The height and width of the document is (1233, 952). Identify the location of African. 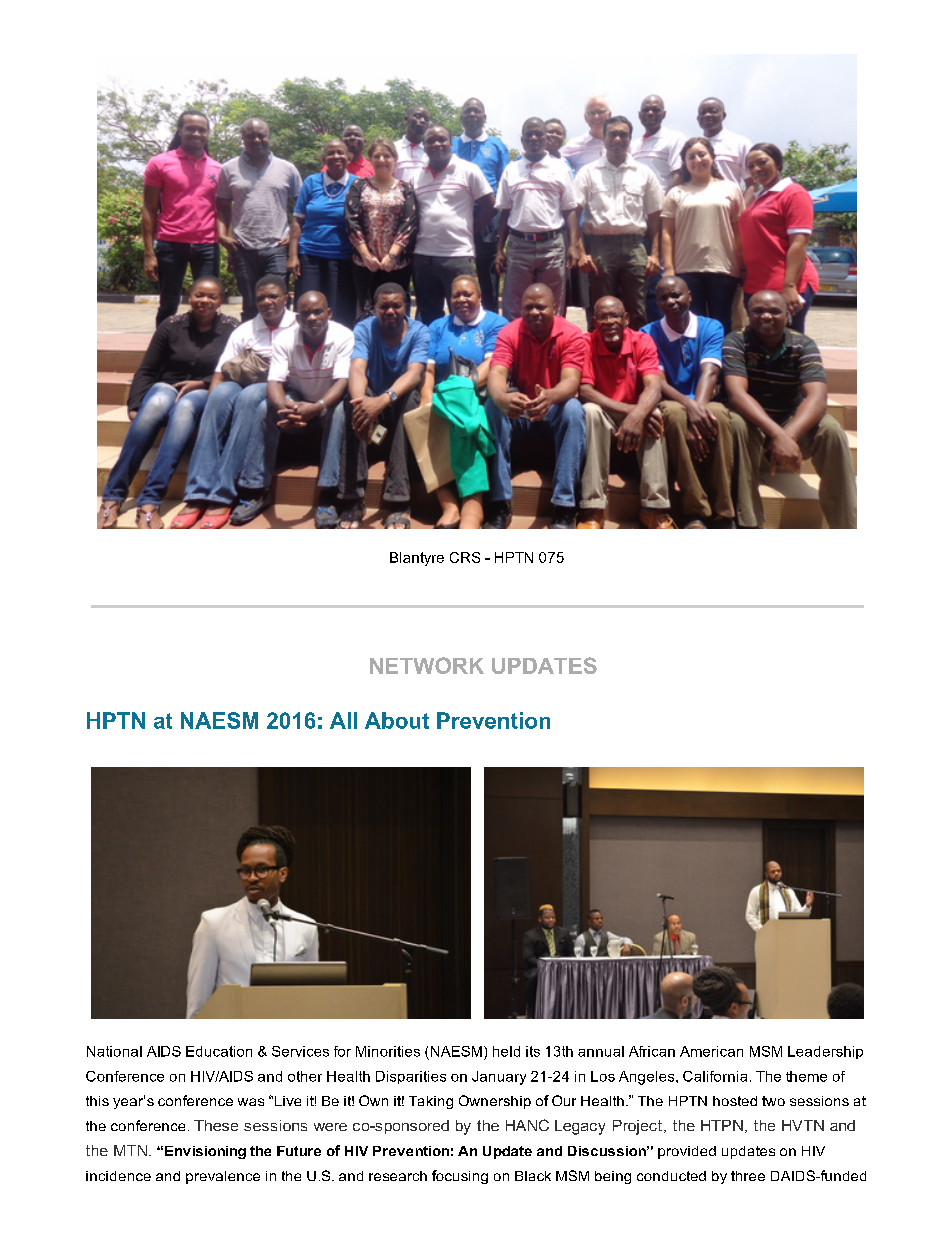
(652, 1051).
